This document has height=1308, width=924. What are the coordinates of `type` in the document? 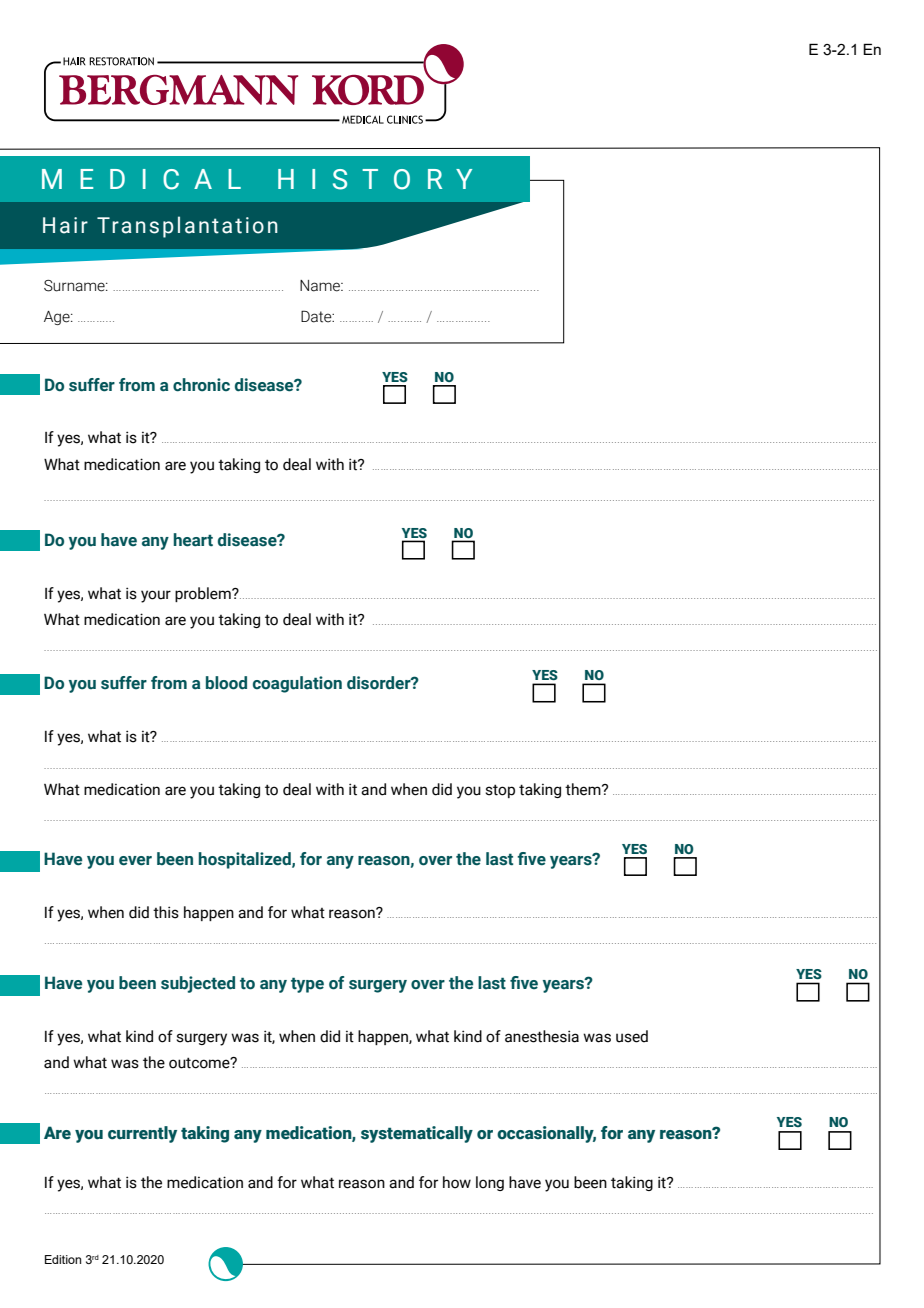 It's located at (307, 985).
